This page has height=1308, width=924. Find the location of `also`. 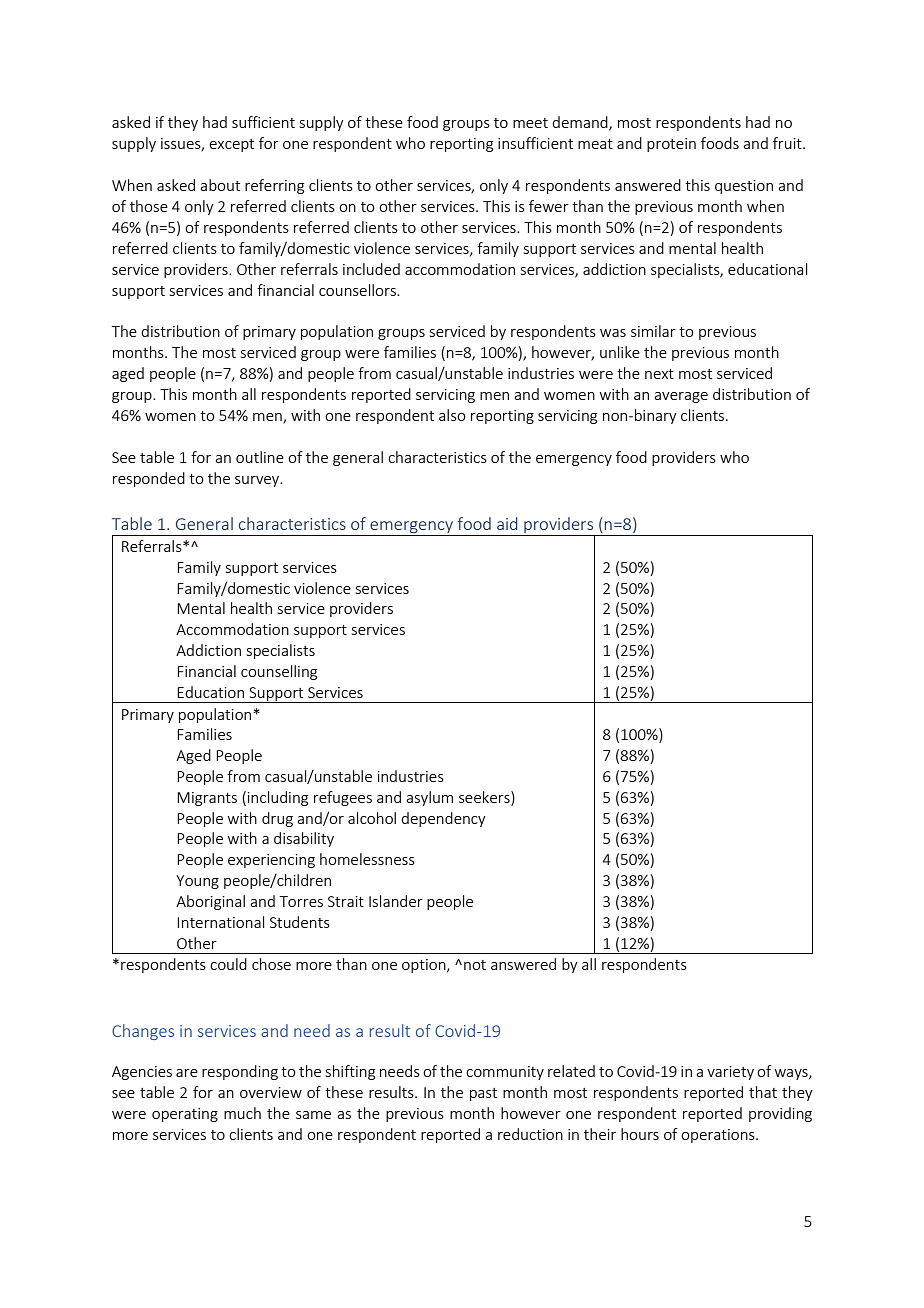

also is located at coordinates (452, 415).
